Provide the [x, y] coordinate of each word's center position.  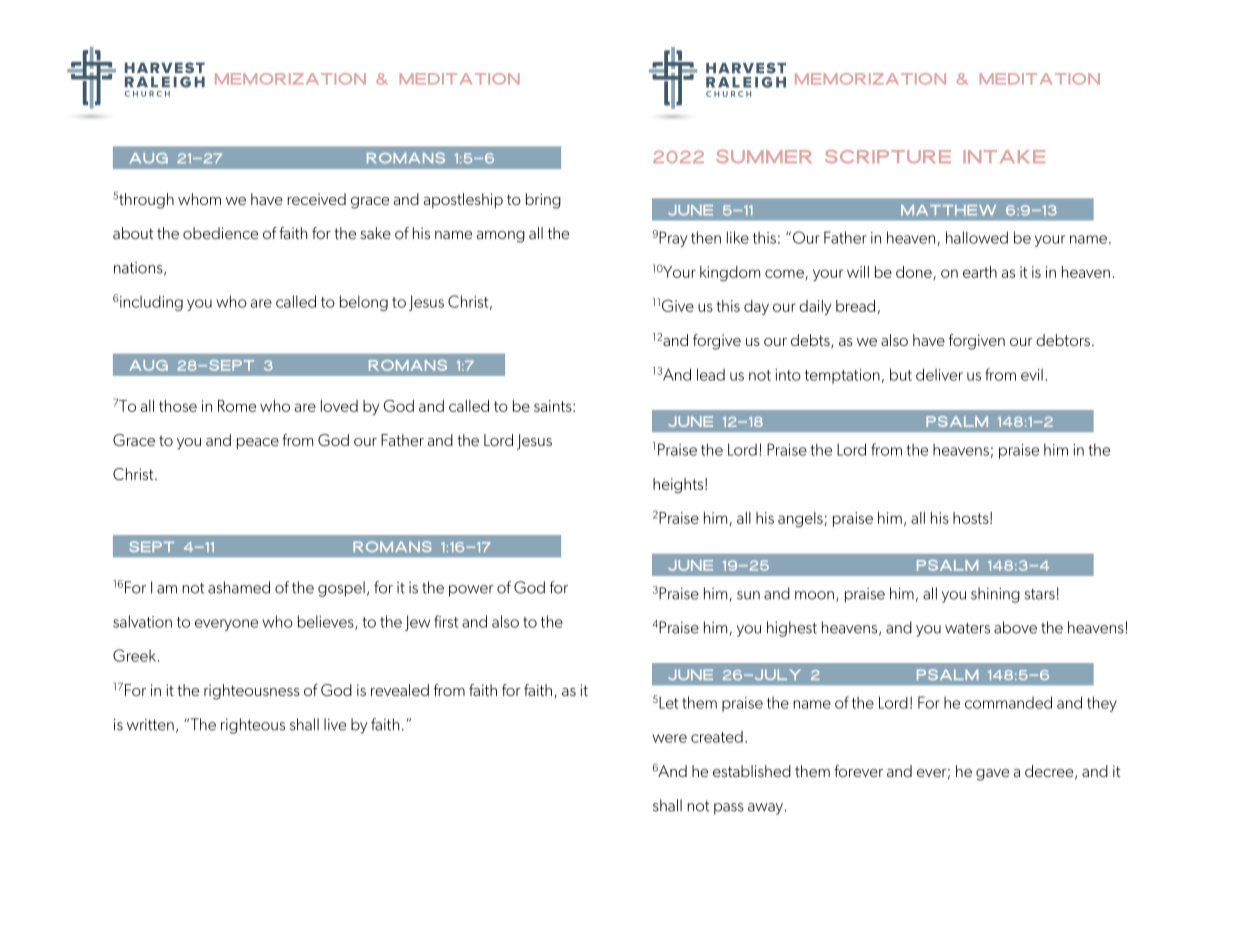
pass [729, 809]
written [150, 725]
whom [199, 199]
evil [1032, 375]
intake [1004, 156]
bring [543, 201]
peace [258, 444]
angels [801, 519]
